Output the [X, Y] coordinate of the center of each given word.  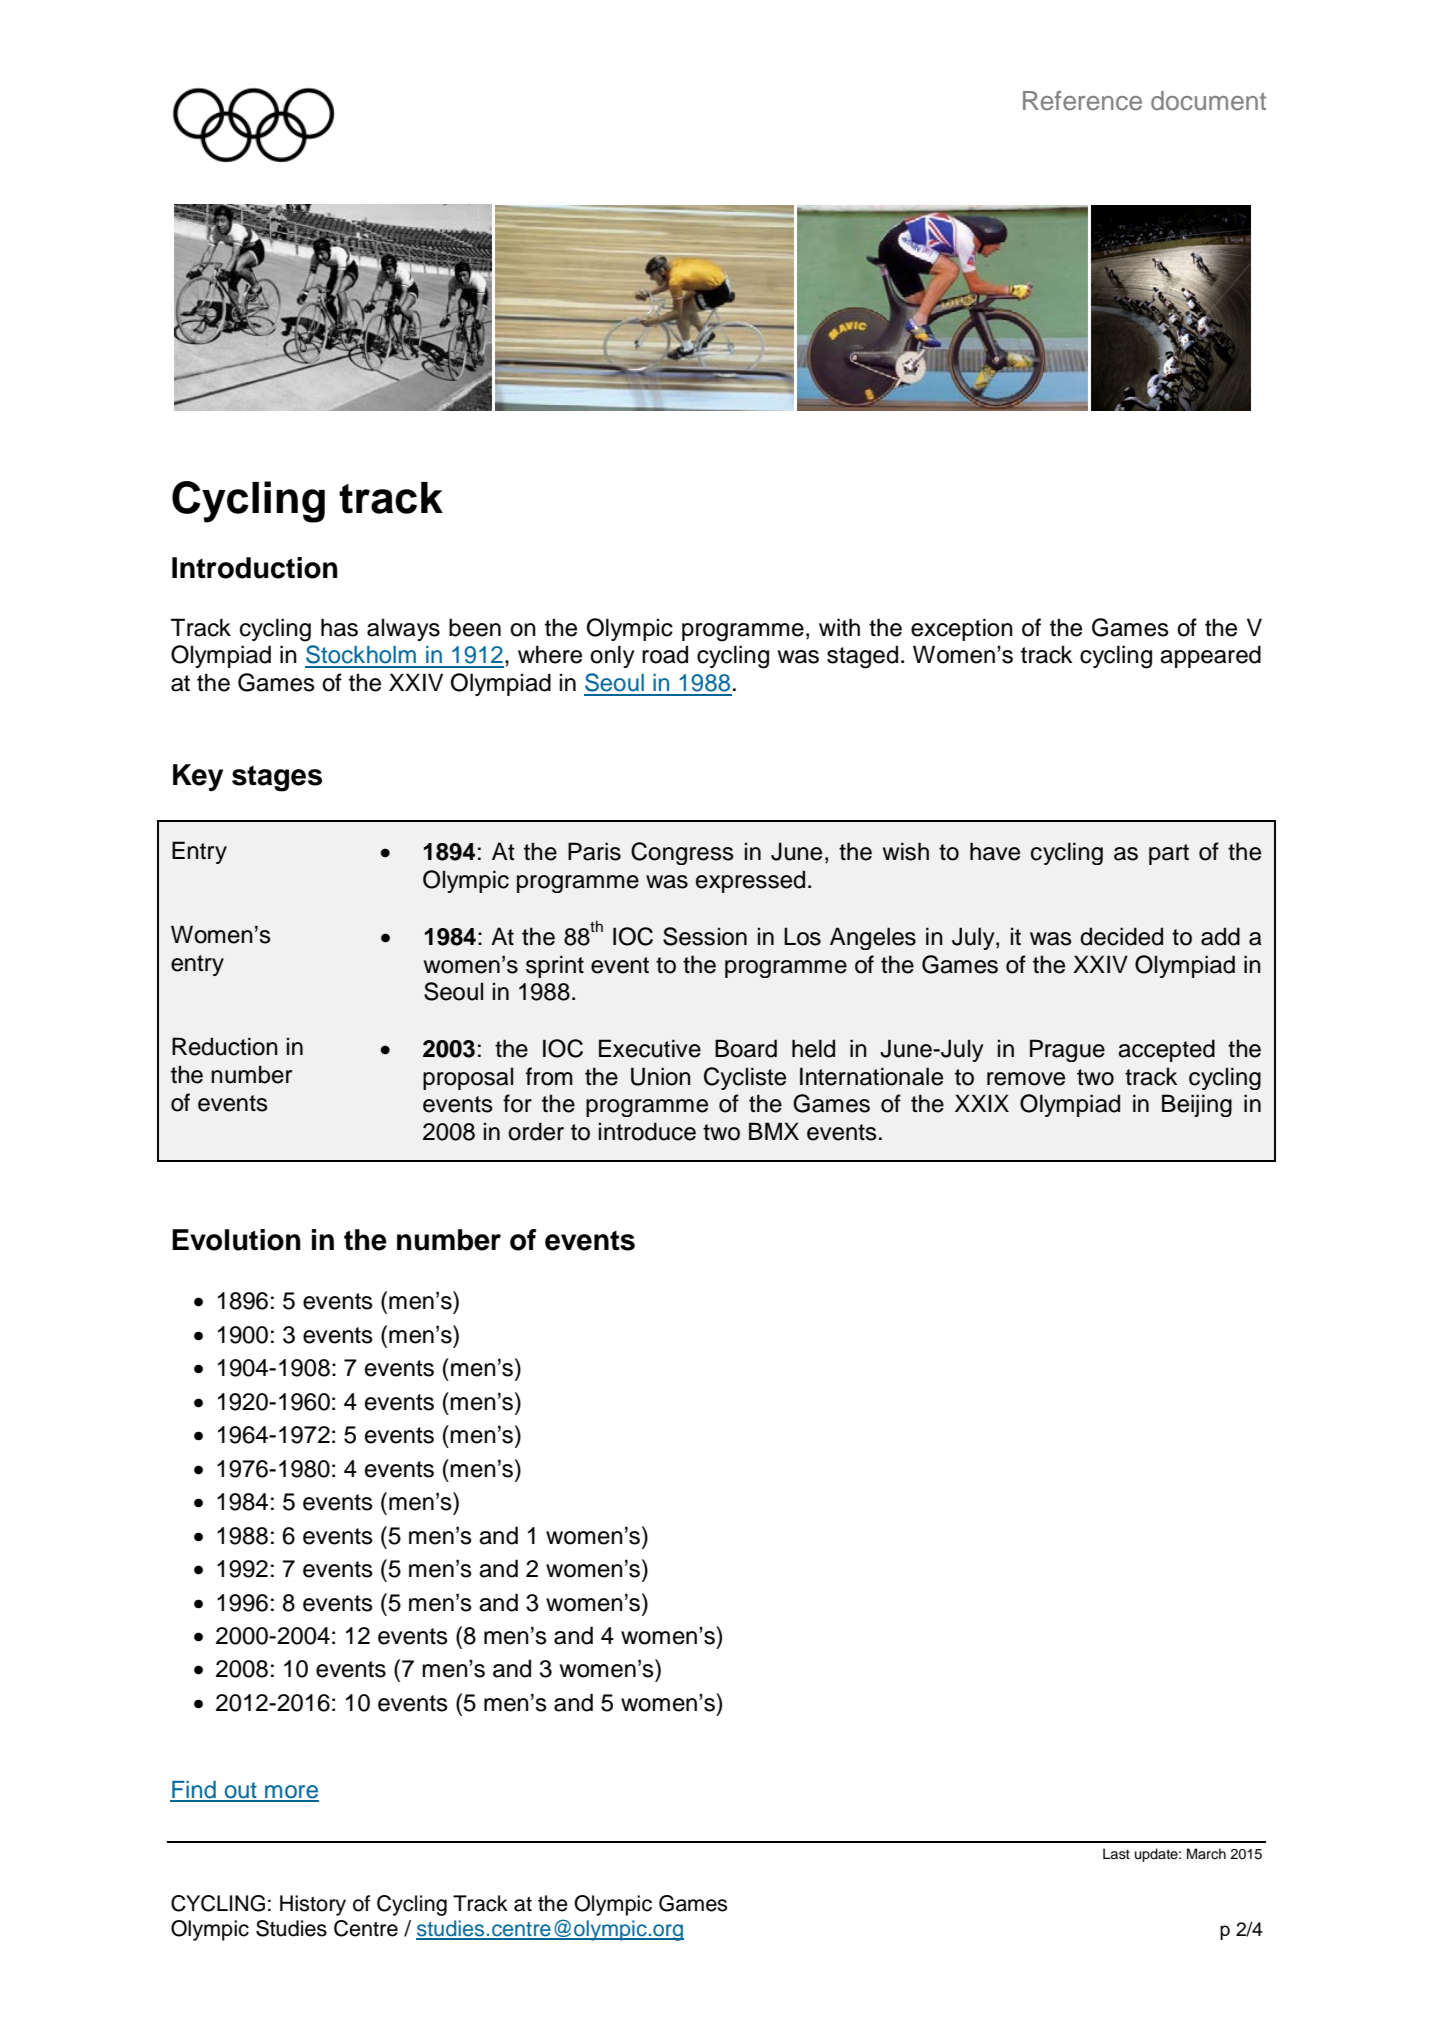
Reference [1082, 101]
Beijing [1197, 1105]
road [665, 654]
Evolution [236, 1240]
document [1208, 101]
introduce [647, 1131]
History [313, 1905]
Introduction [255, 568]
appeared [1210, 656]
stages [277, 779]
